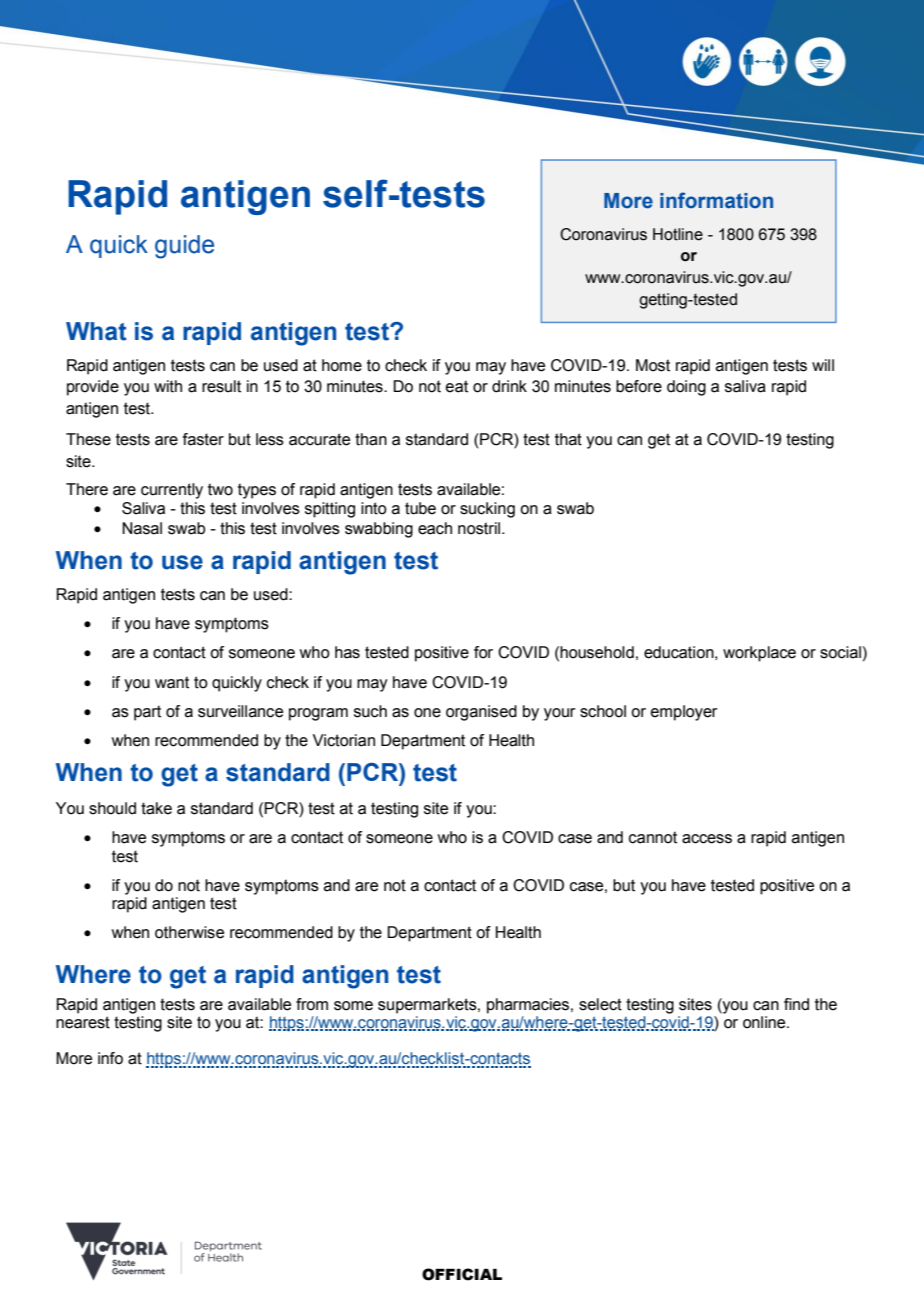 The image size is (924, 1308). What do you see at coordinates (765, 1022) in the screenshot?
I see `online` at bounding box center [765, 1022].
